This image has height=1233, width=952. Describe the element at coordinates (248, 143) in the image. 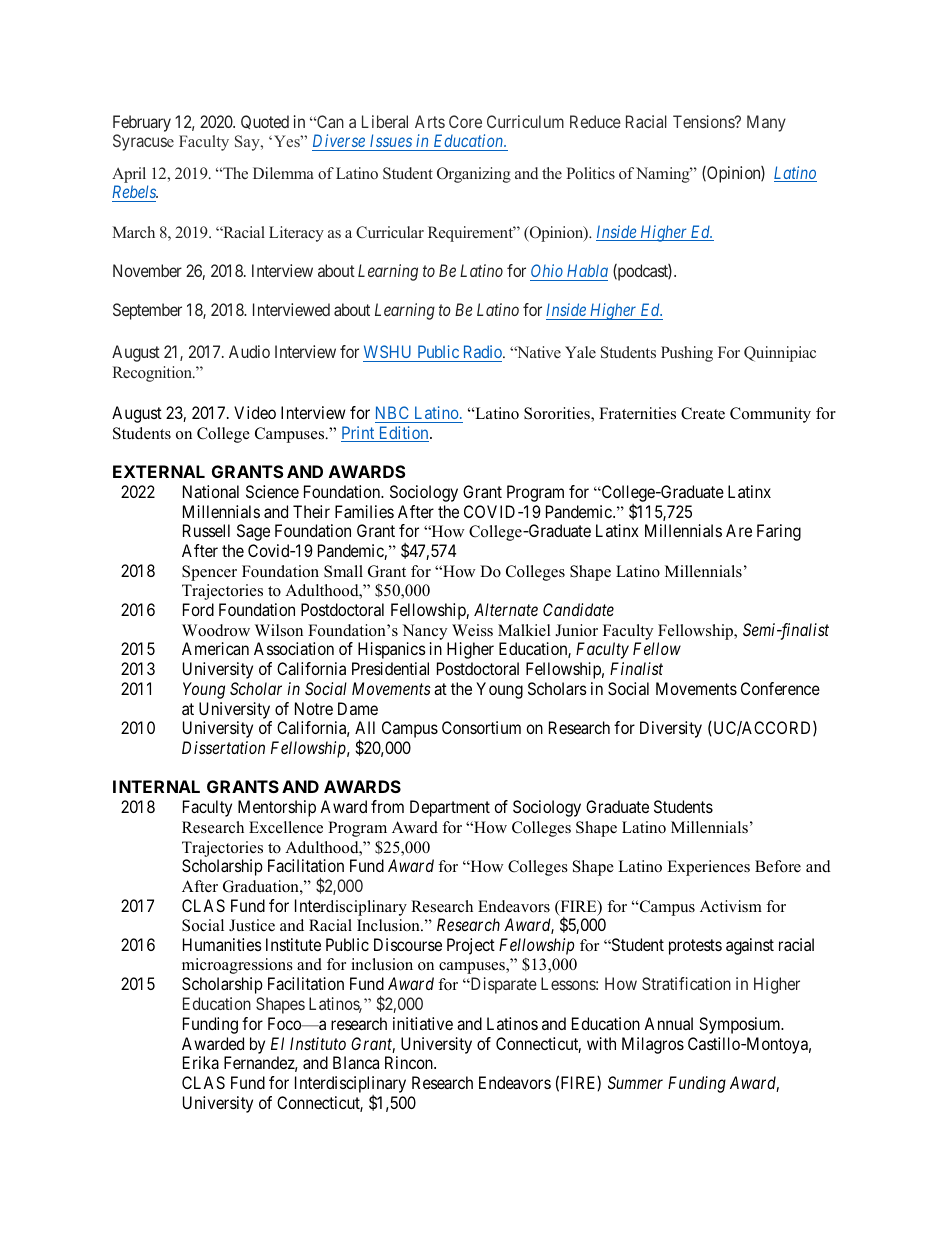

I see `Say` at that location.
